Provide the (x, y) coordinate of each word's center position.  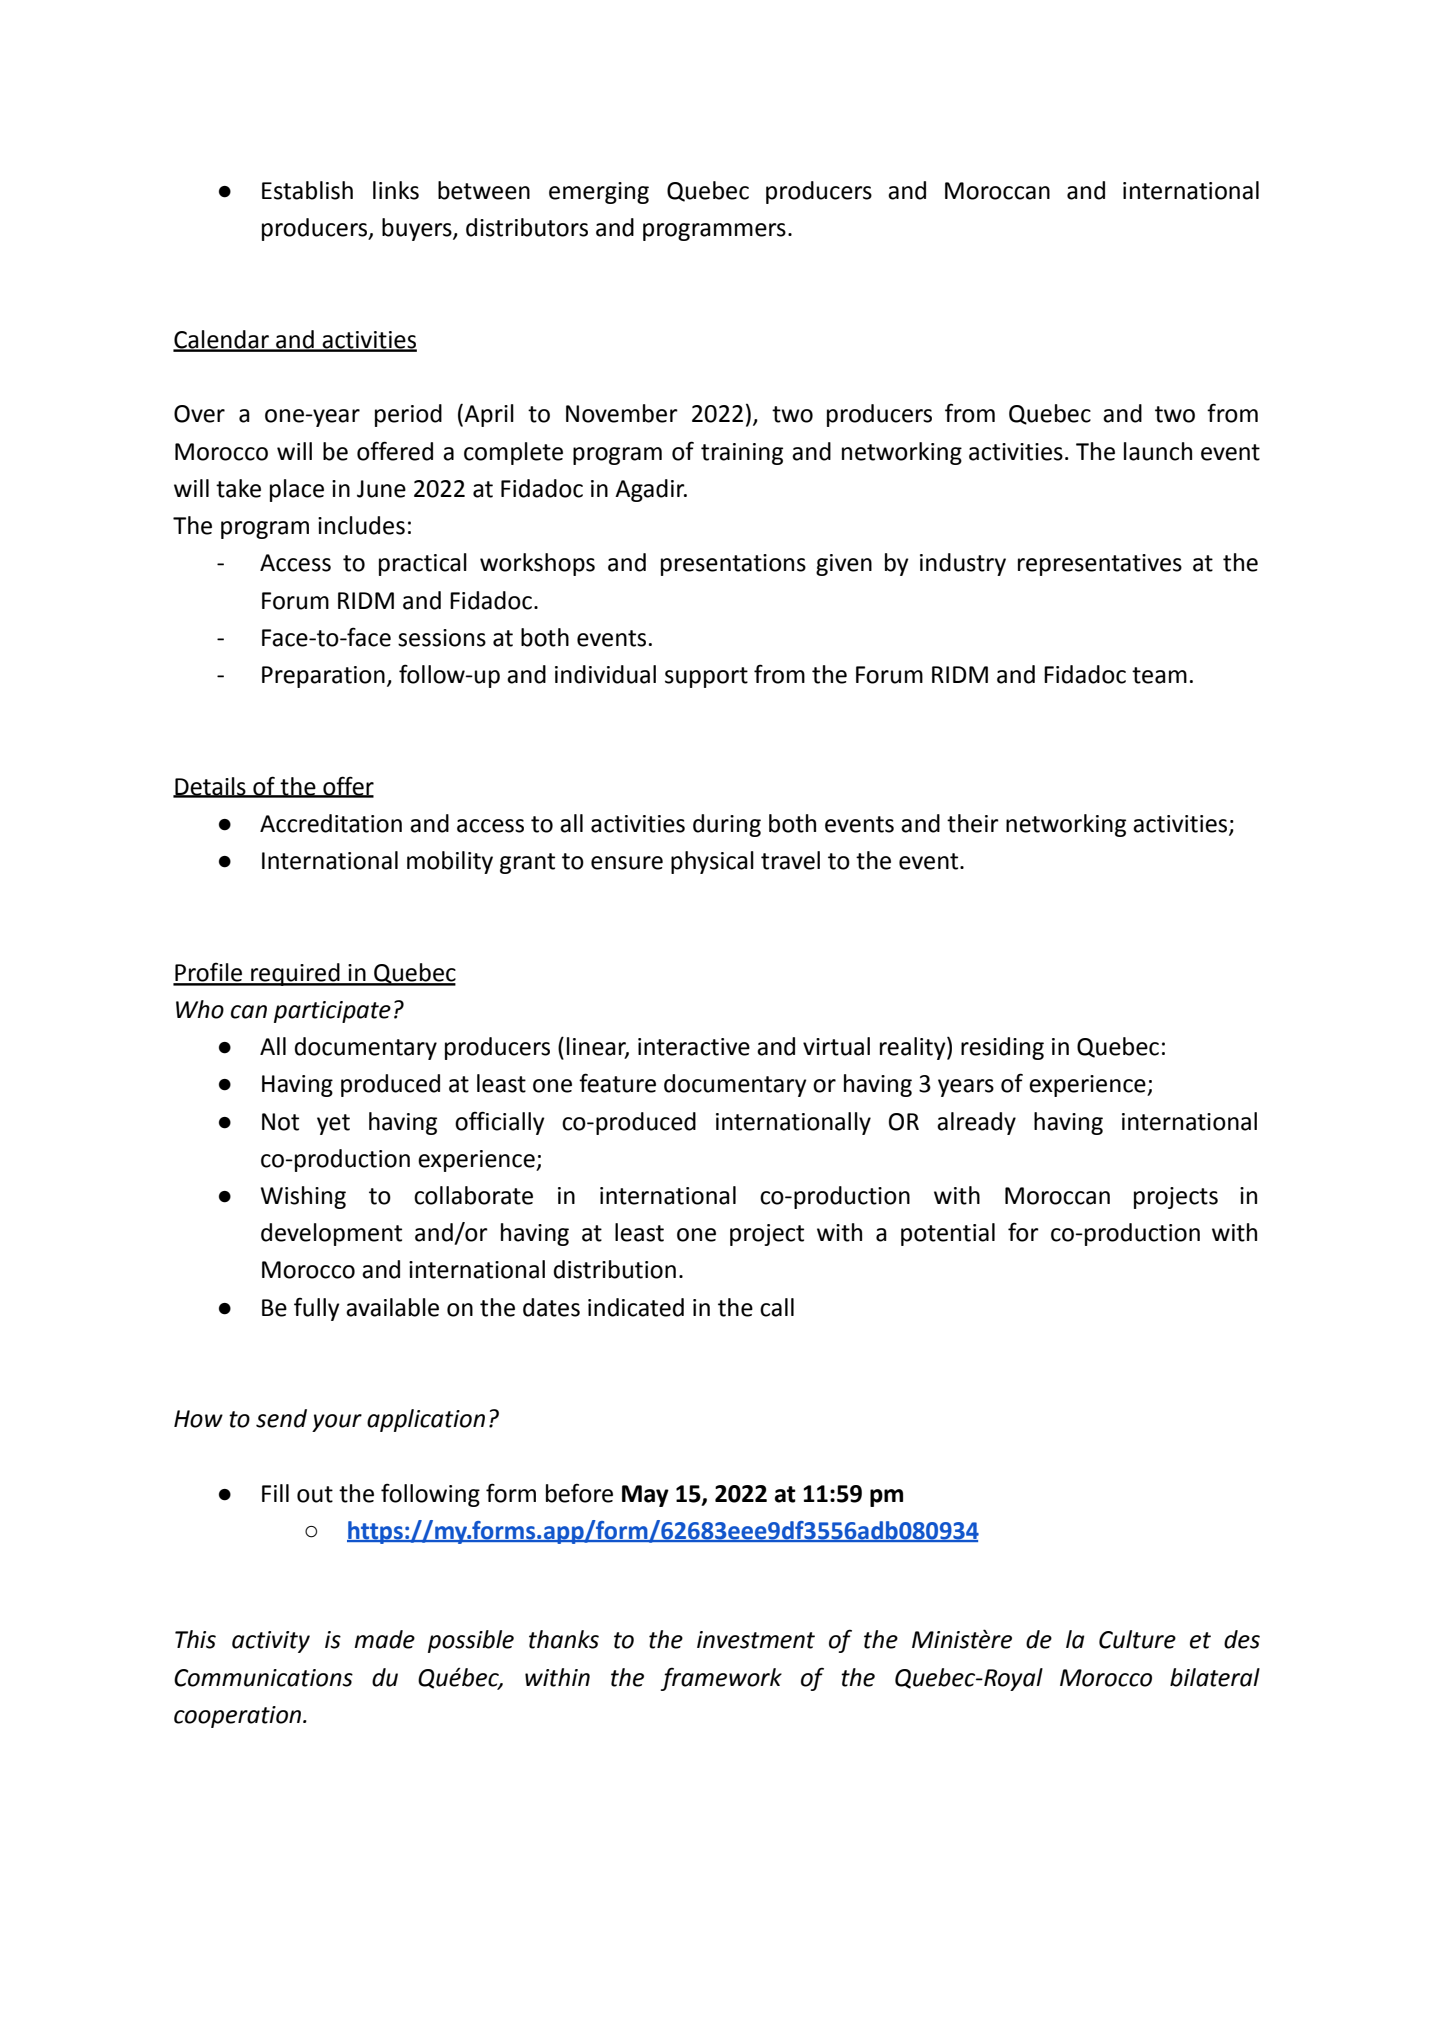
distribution (615, 1269)
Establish (307, 190)
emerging (599, 193)
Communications (263, 1678)
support (706, 677)
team (1159, 675)
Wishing (303, 1197)
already (976, 1123)
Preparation (323, 677)
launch (1158, 451)
